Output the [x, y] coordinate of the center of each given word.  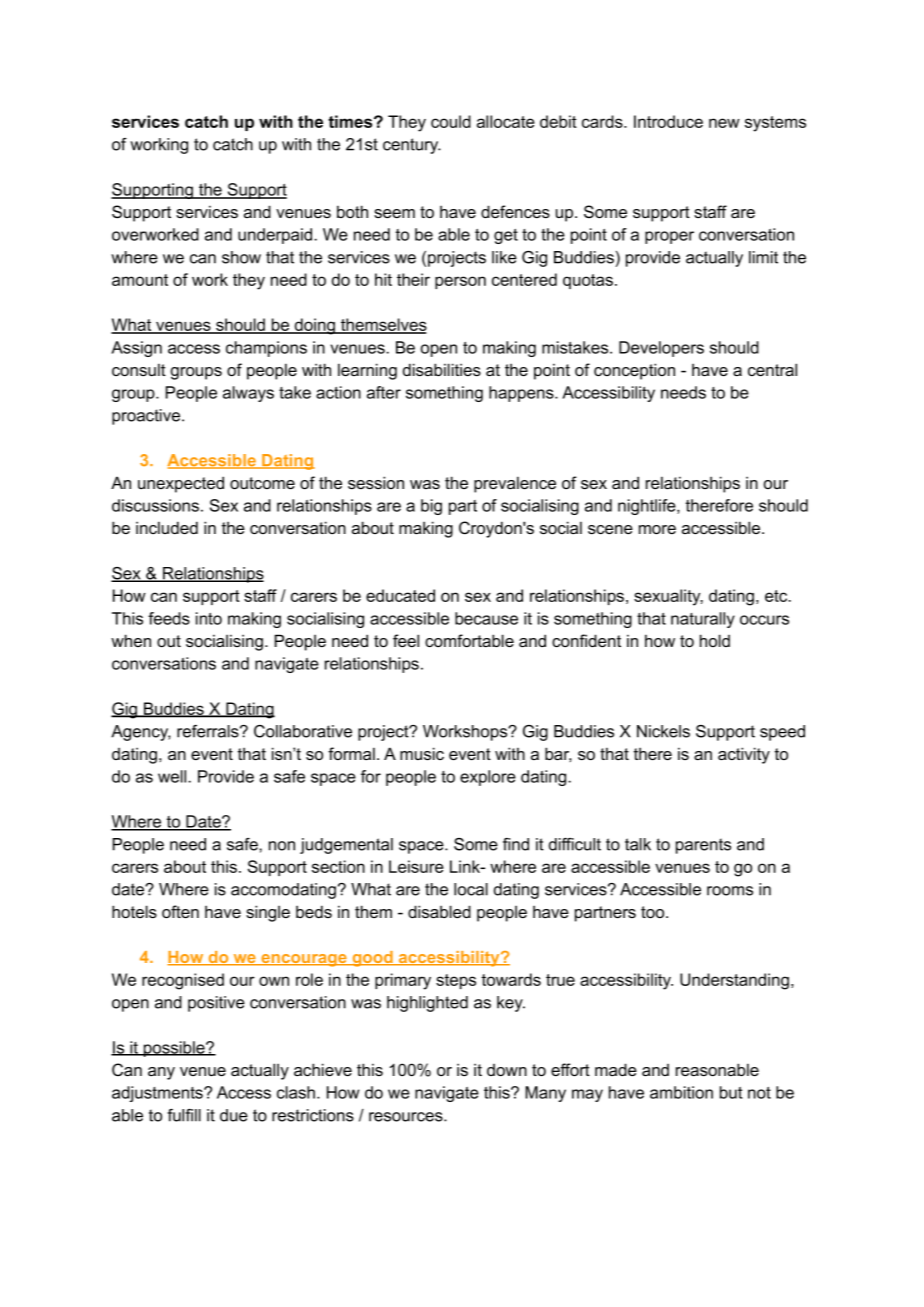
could [451, 121]
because [486, 618]
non [282, 846]
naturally [703, 620]
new [724, 123]
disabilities [442, 369]
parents [703, 846]
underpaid [276, 236]
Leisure [416, 866]
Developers [661, 349]
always [248, 394]
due [234, 1115]
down [507, 1070]
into [209, 618]
